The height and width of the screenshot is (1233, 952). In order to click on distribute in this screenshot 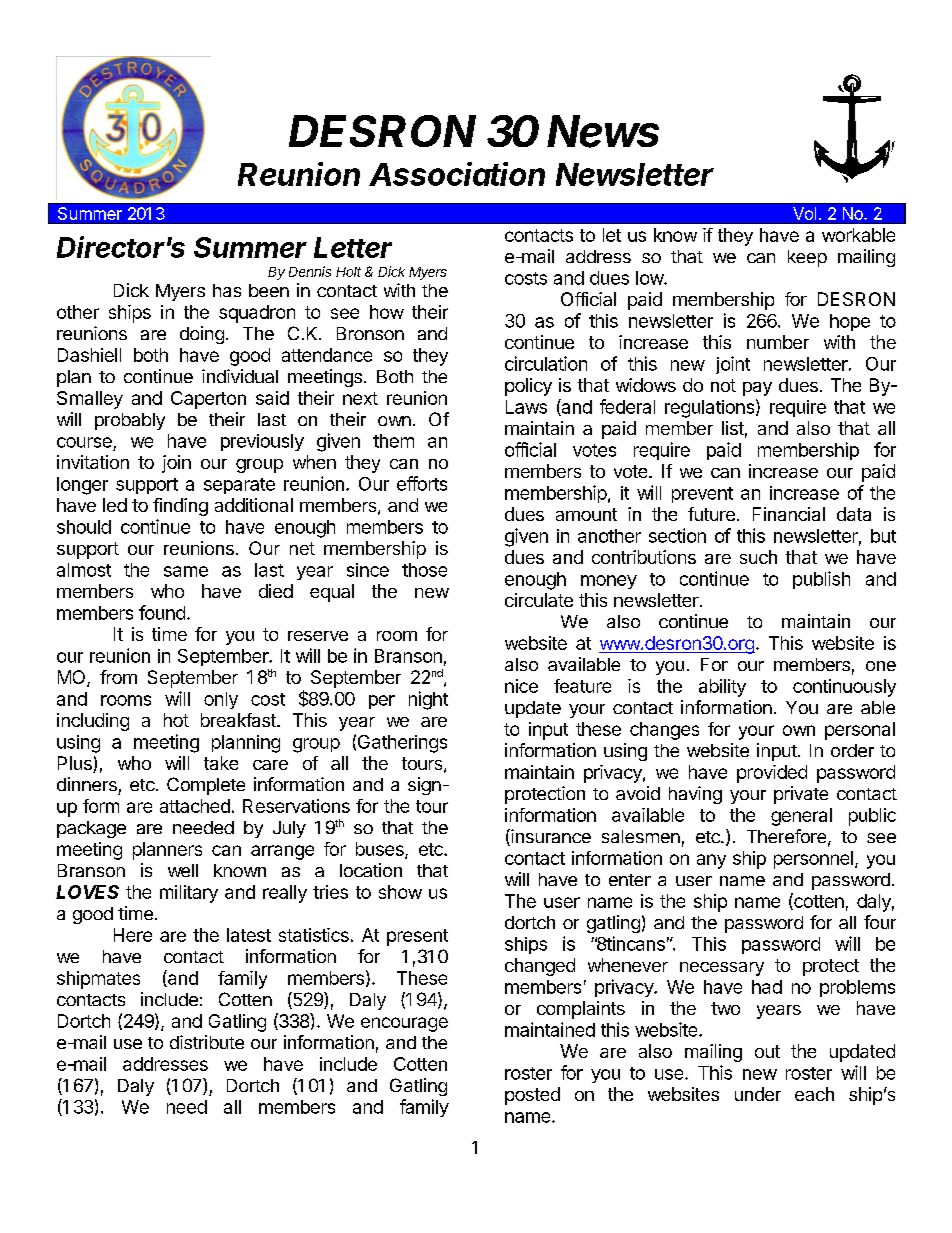, I will do `click(207, 1042)`.
